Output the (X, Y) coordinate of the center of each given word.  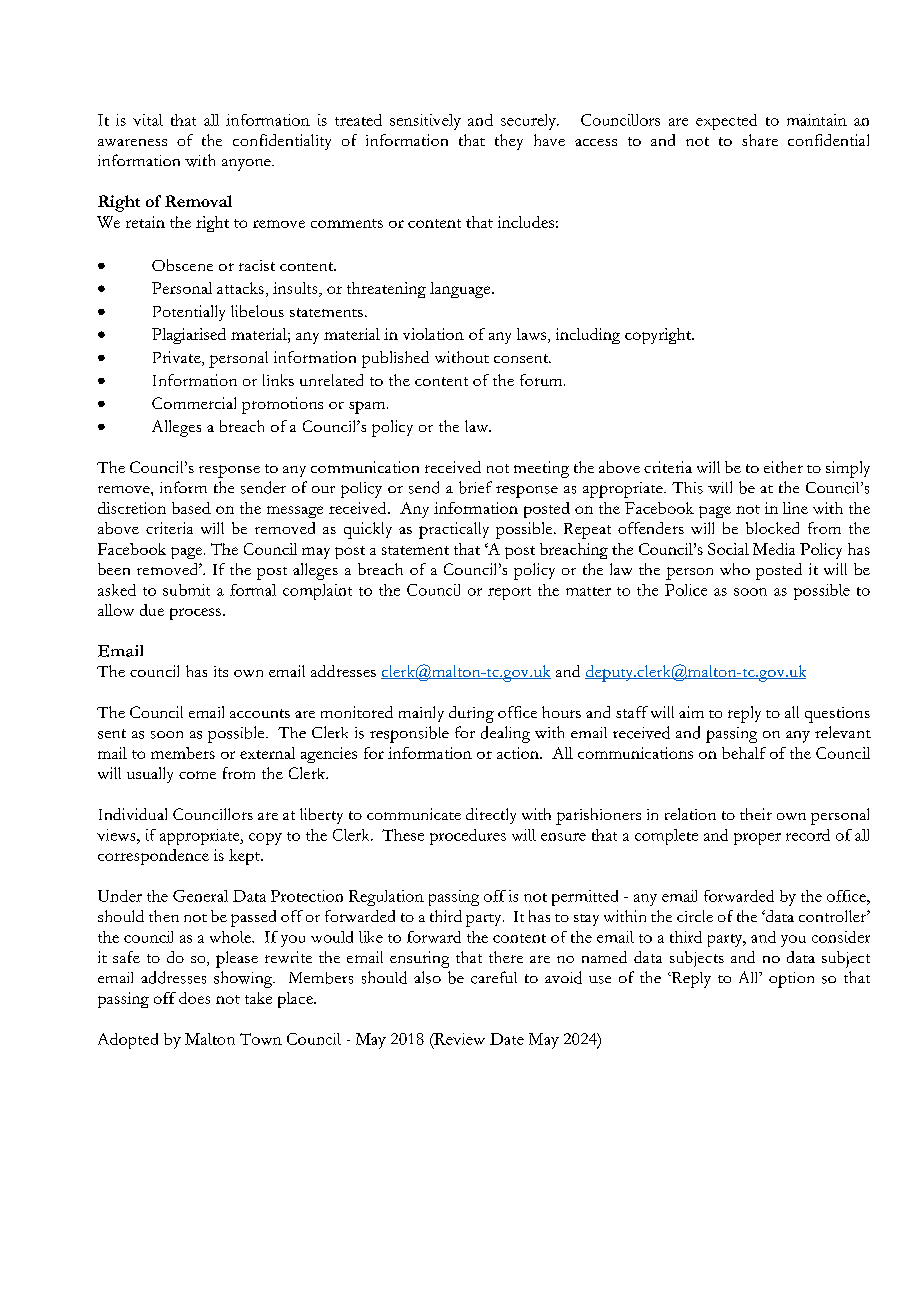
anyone (247, 165)
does (194, 998)
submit (186, 590)
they (509, 142)
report (509, 593)
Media (774, 549)
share (760, 140)
